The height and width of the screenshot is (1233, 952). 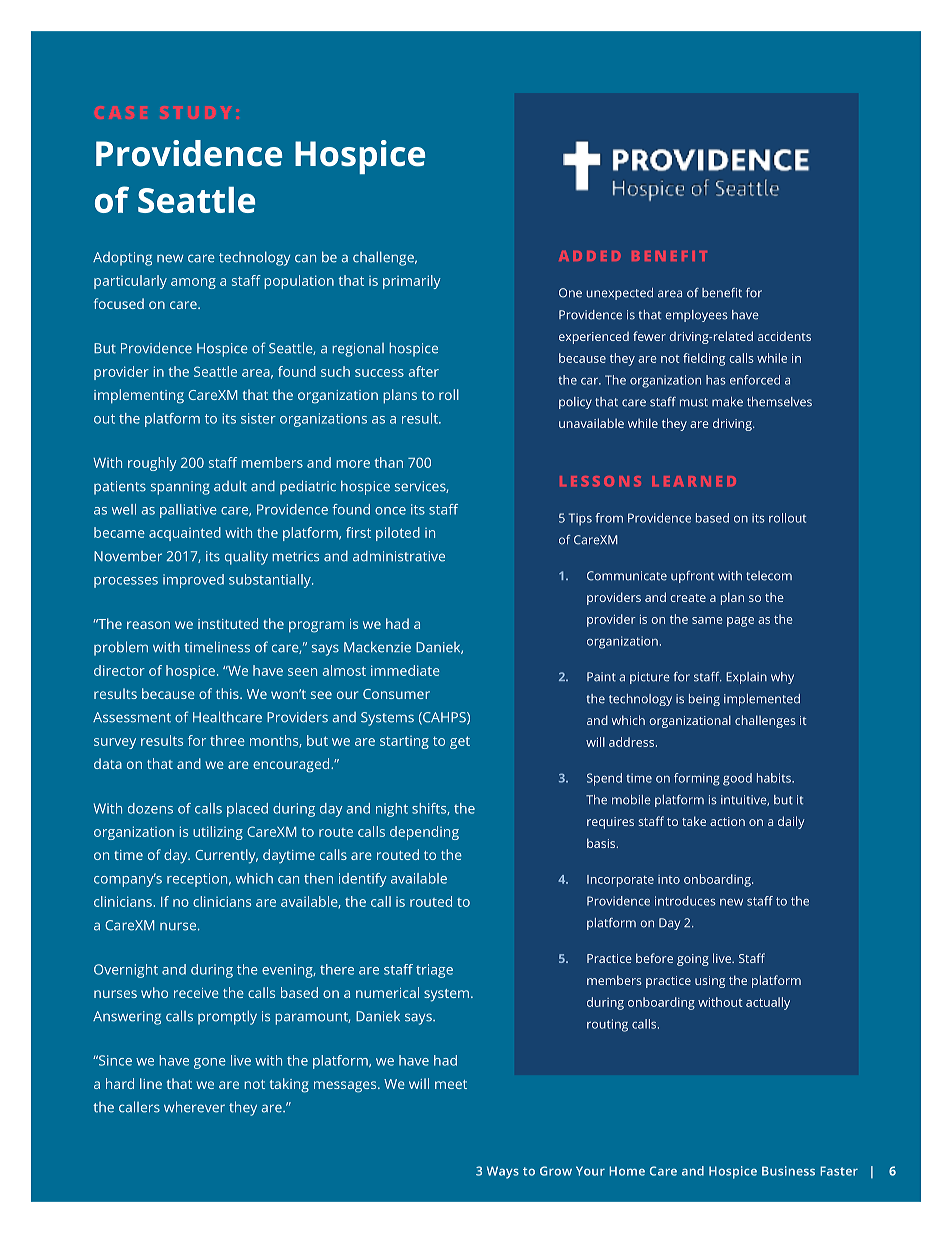 I want to click on immediate, so click(x=405, y=670).
